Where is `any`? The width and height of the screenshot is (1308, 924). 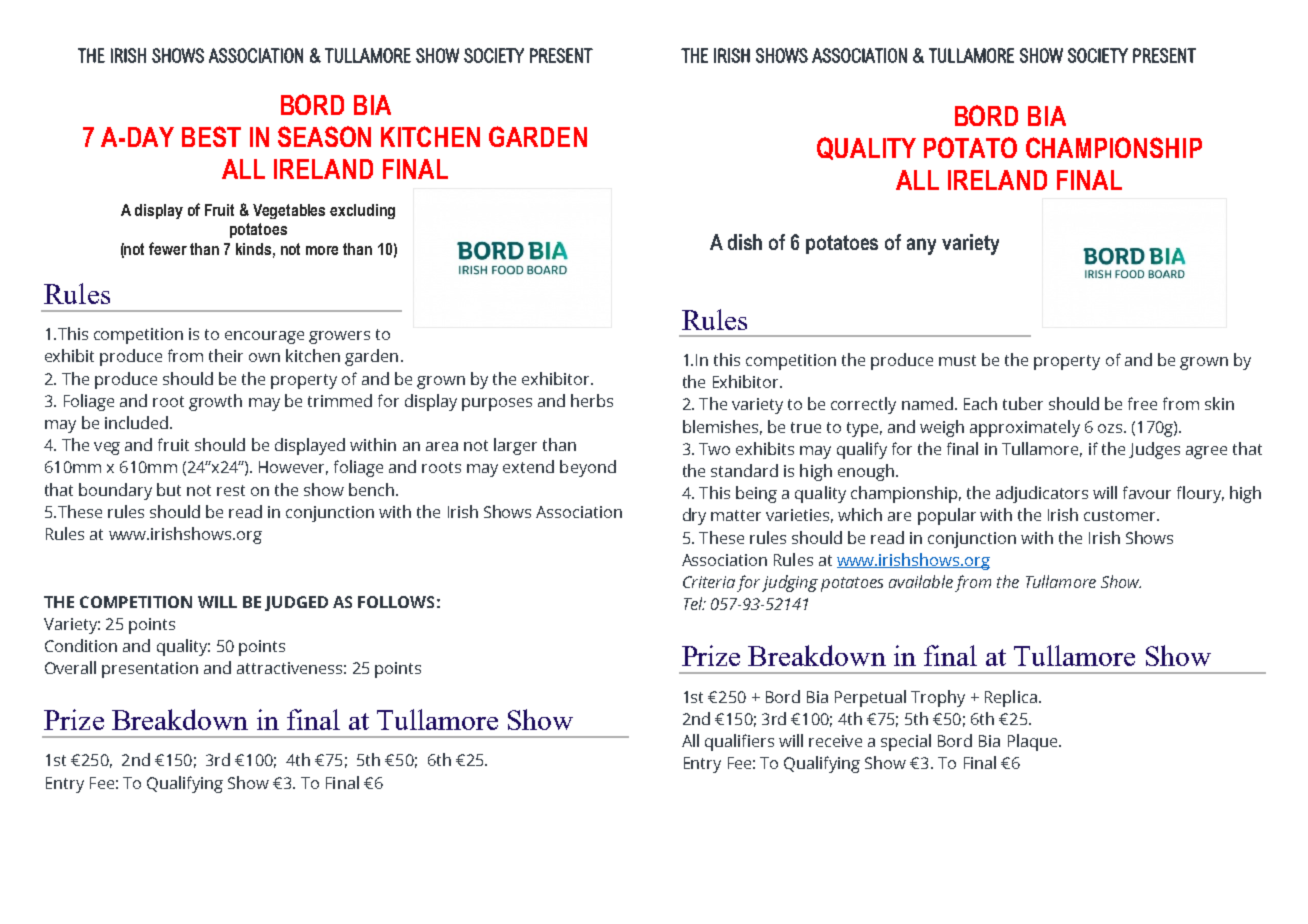
any is located at coordinates (921, 246).
